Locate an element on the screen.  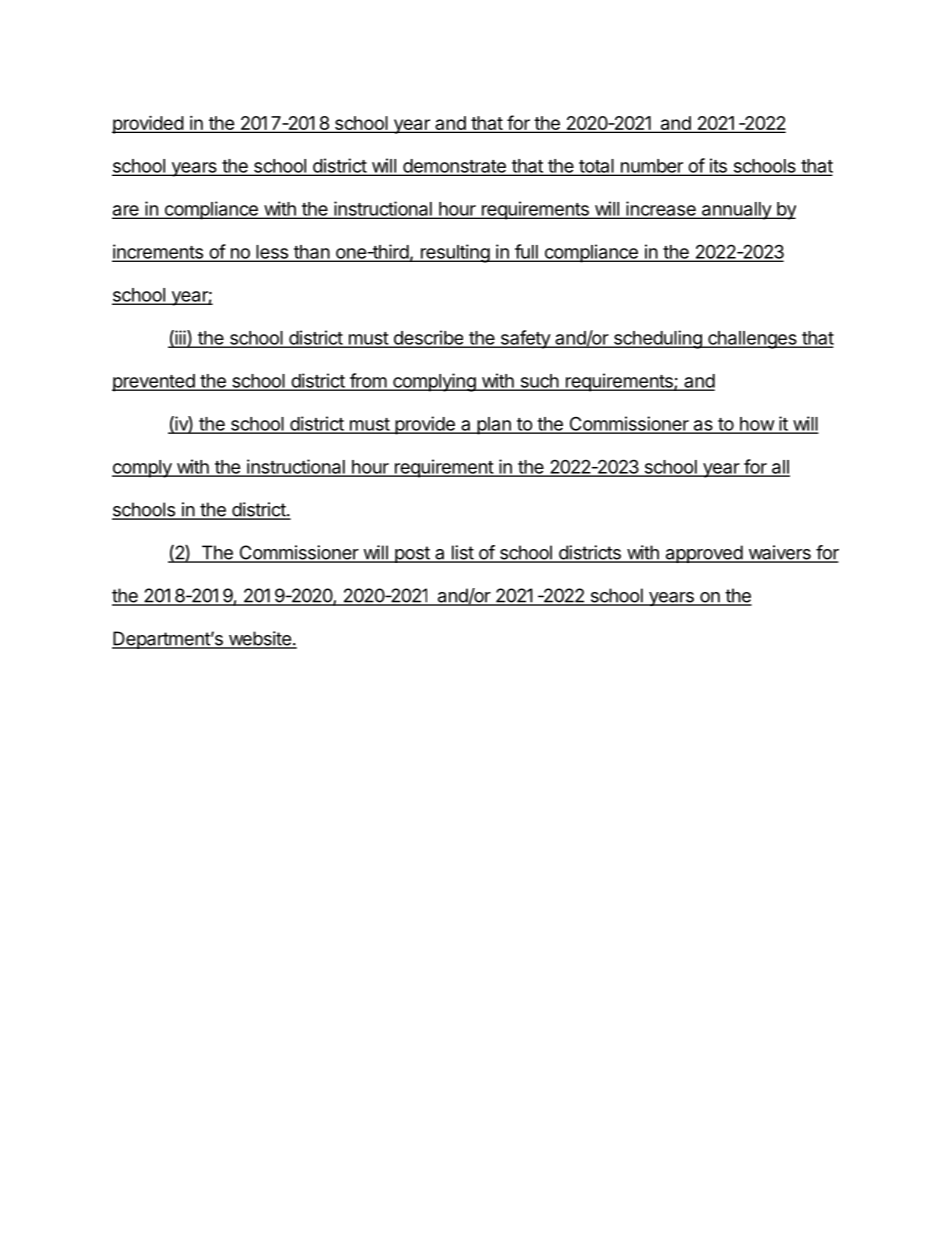
prevented is located at coordinates (154, 383).
